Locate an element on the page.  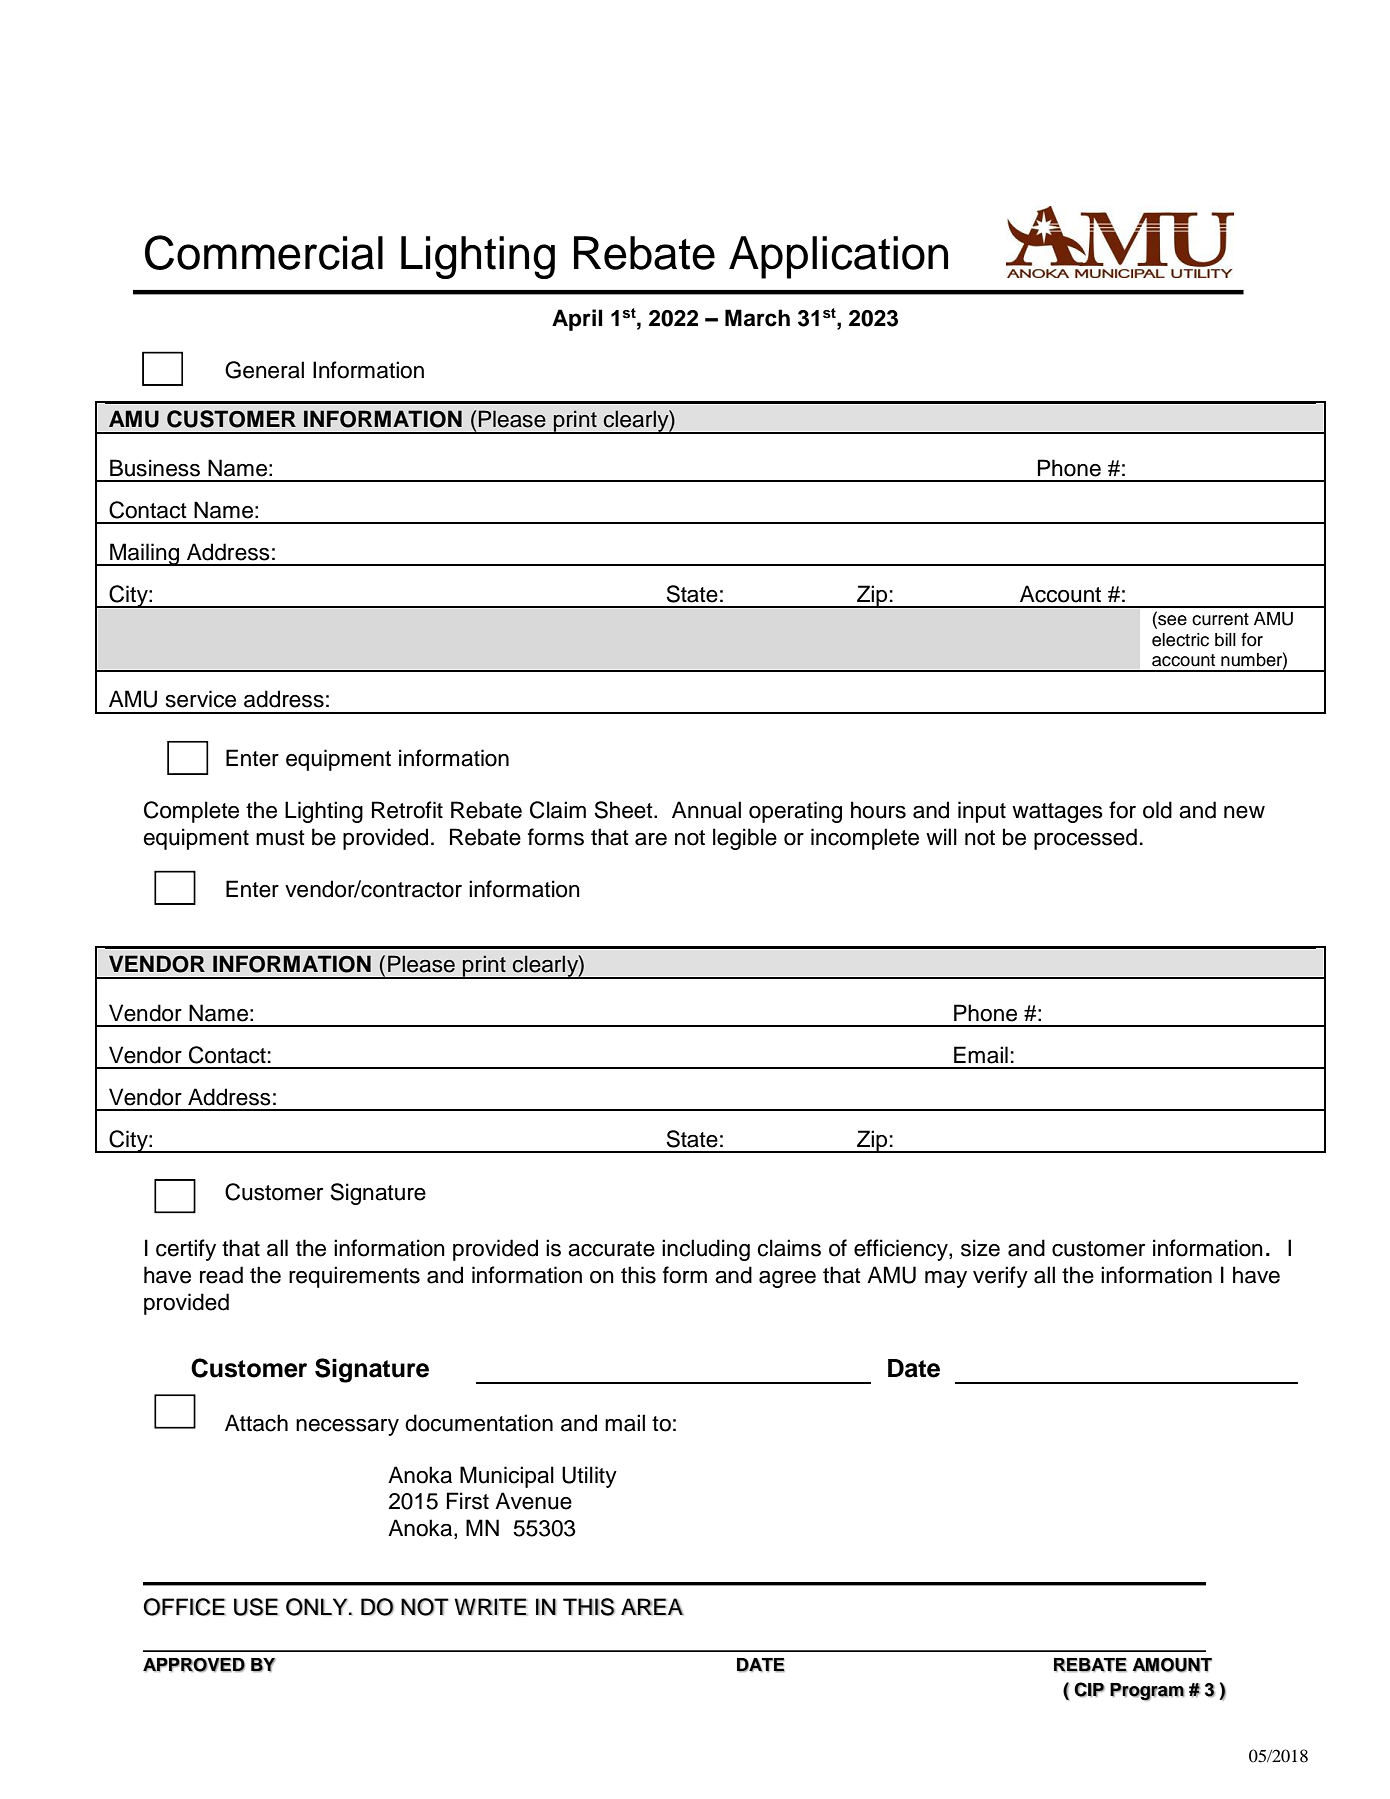
Commercial is located at coordinates (264, 252).
